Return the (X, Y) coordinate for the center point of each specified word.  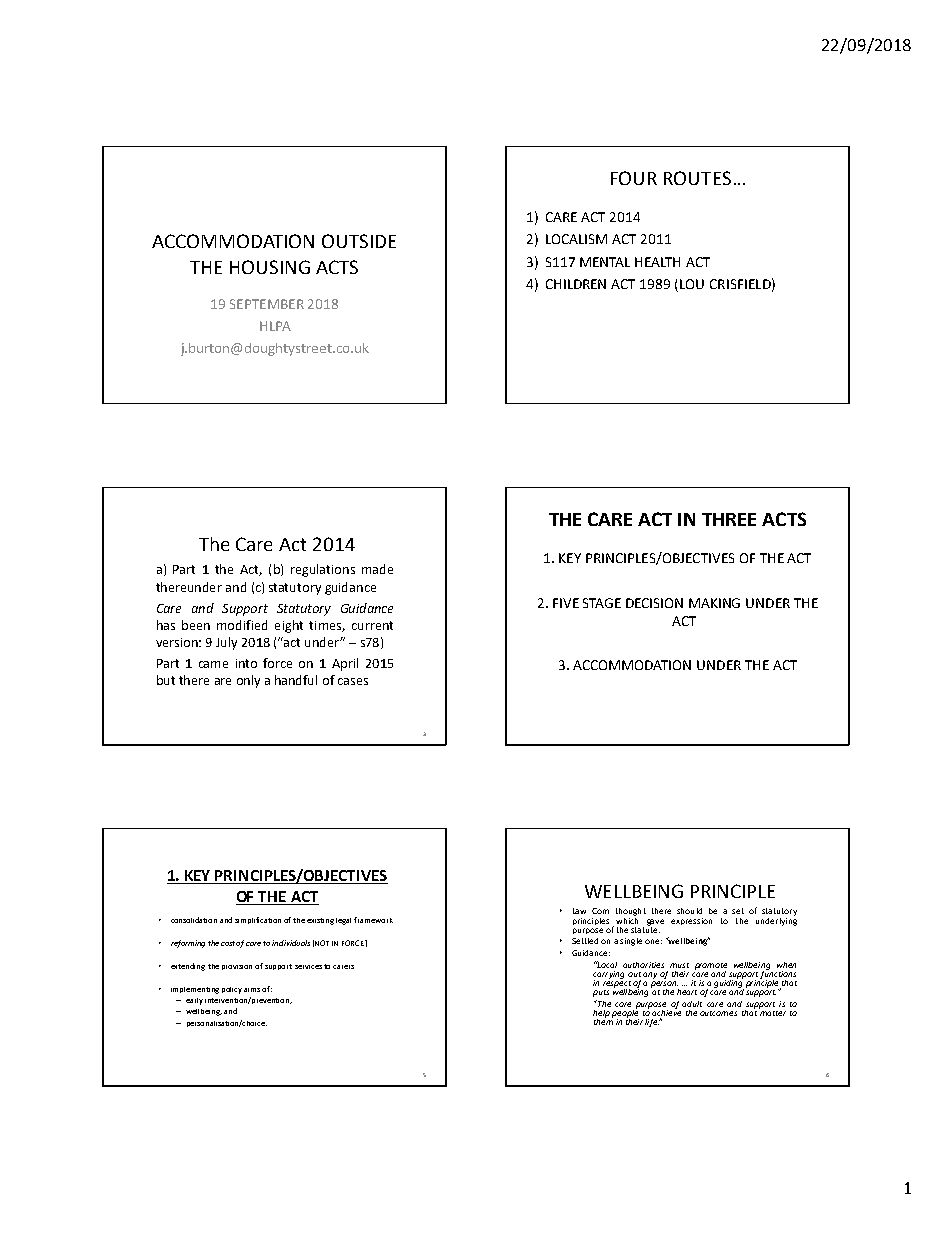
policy (232, 990)
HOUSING (270, 267)
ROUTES (697, 178)
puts (601, 993)
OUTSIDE (359, 241)
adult (692, 1004)
